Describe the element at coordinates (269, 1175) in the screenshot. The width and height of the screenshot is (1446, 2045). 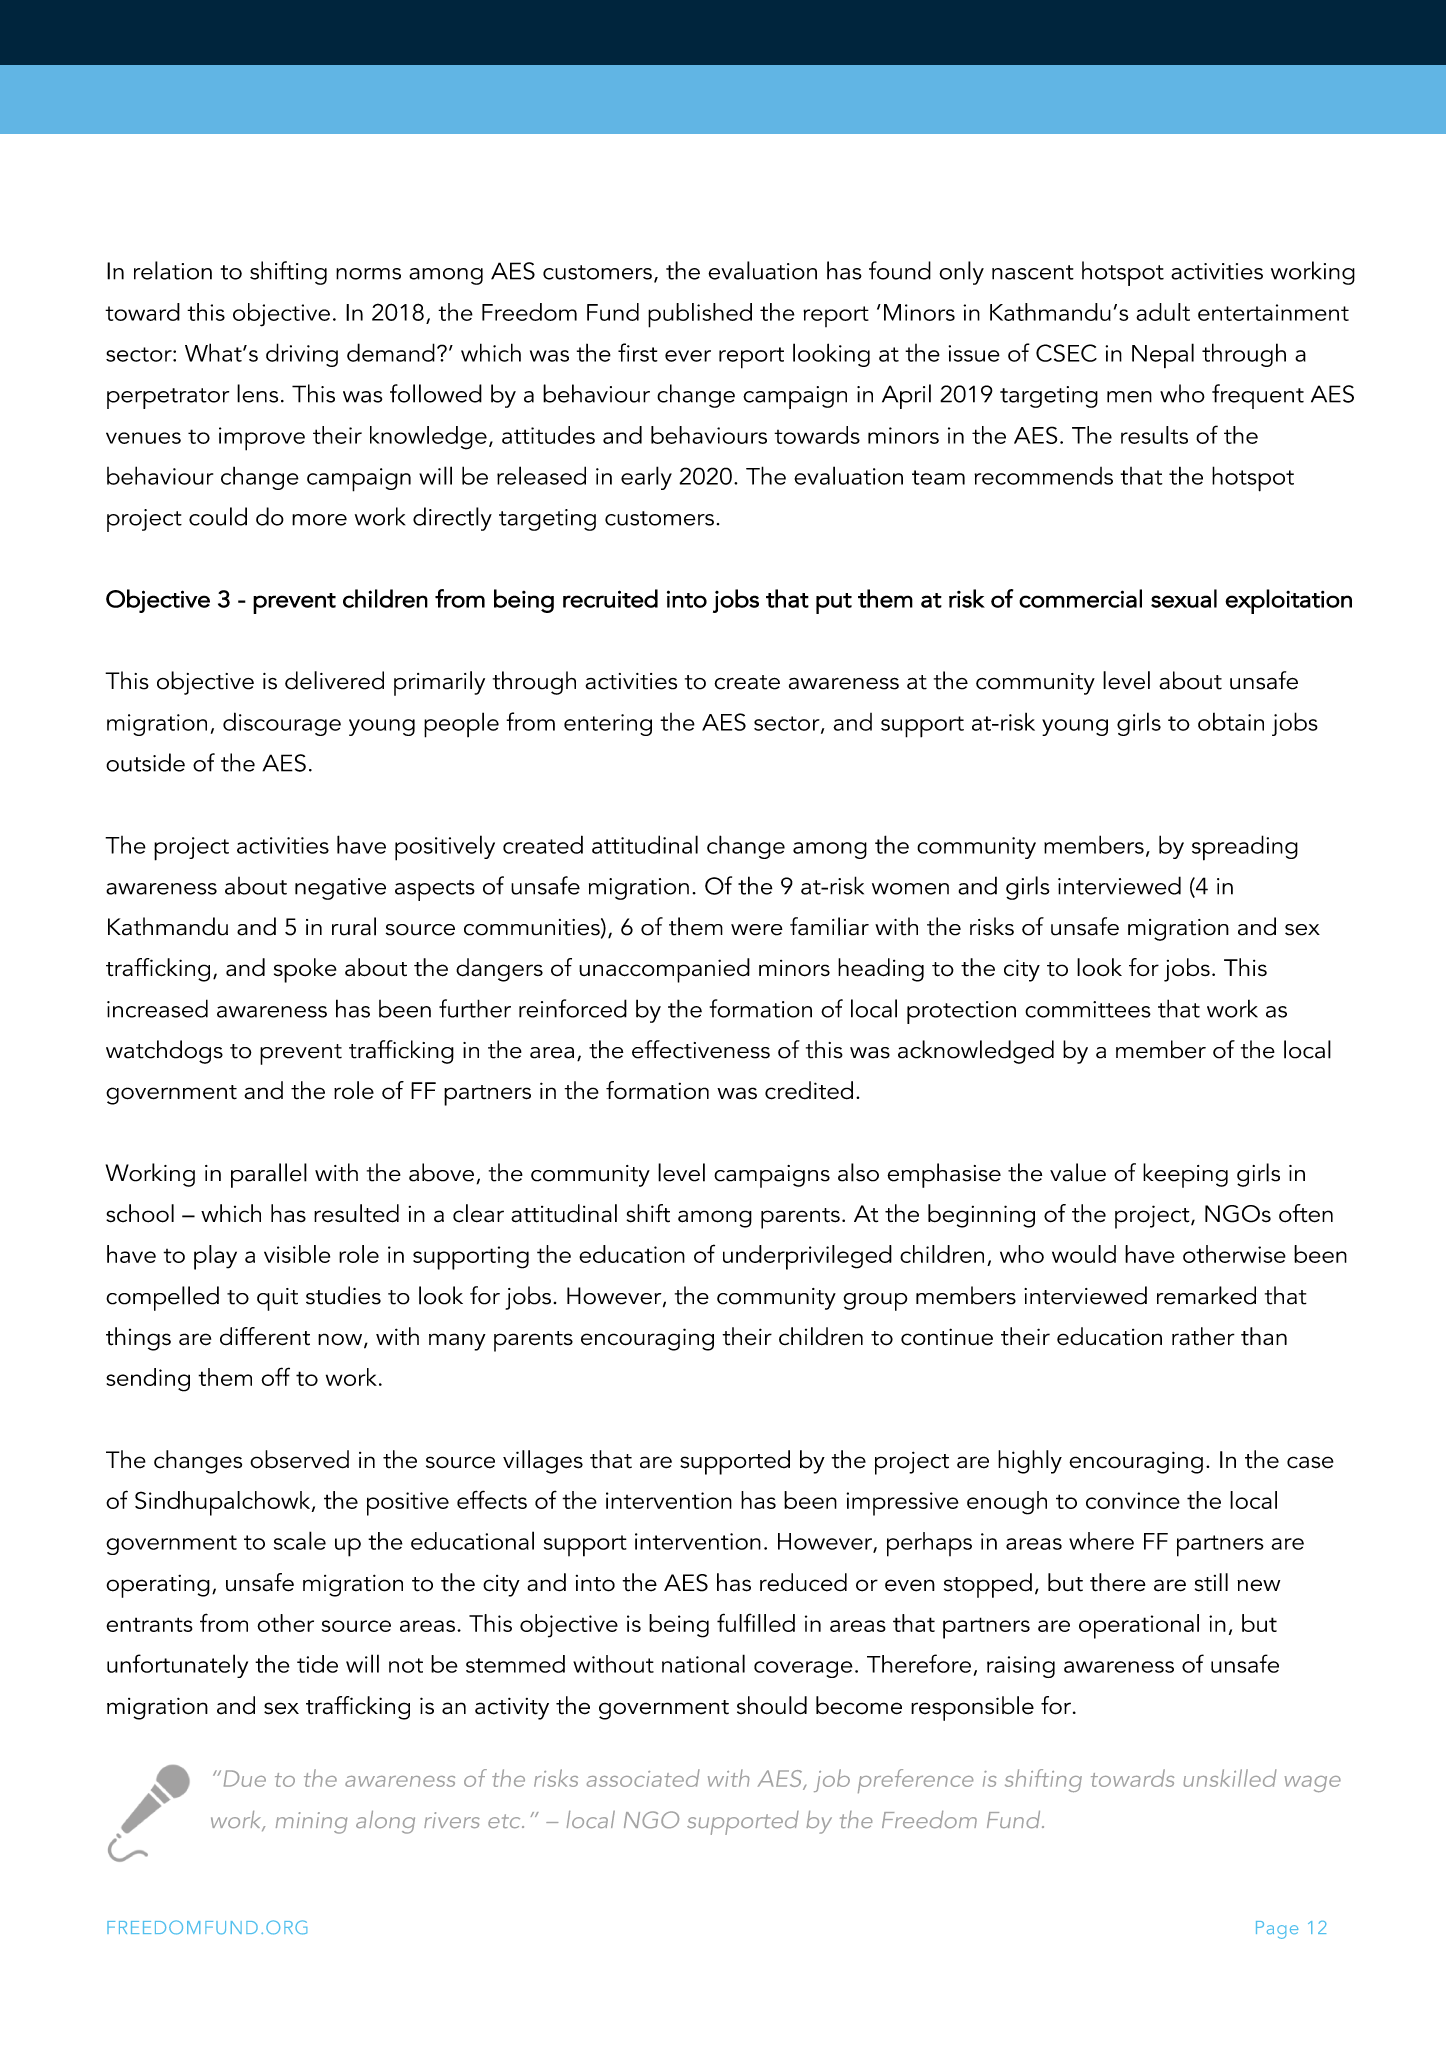
I see `parallel` at that location.
